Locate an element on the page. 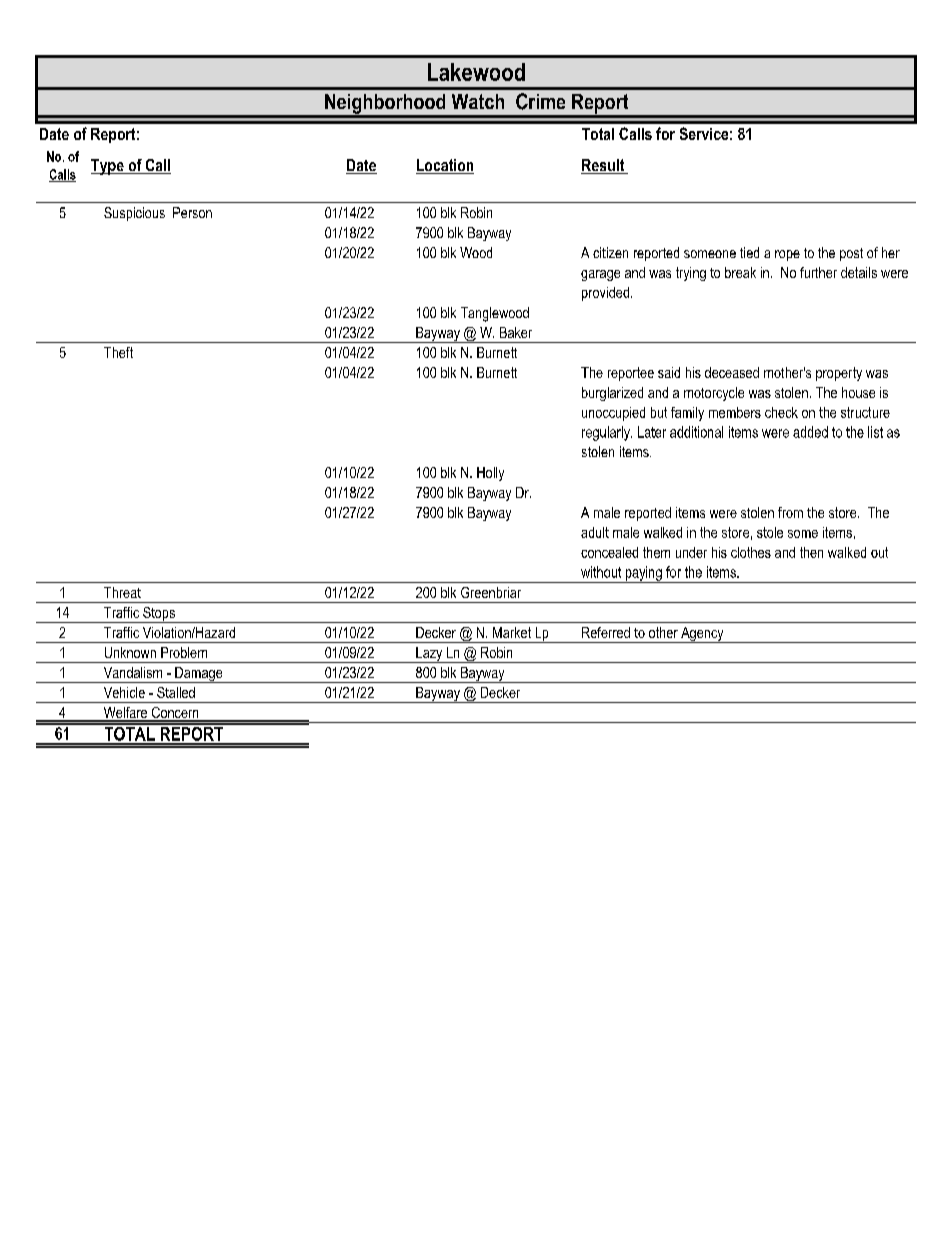 The width and height of the page is (952, 1233). Result is located at coordinates (604, 166).
